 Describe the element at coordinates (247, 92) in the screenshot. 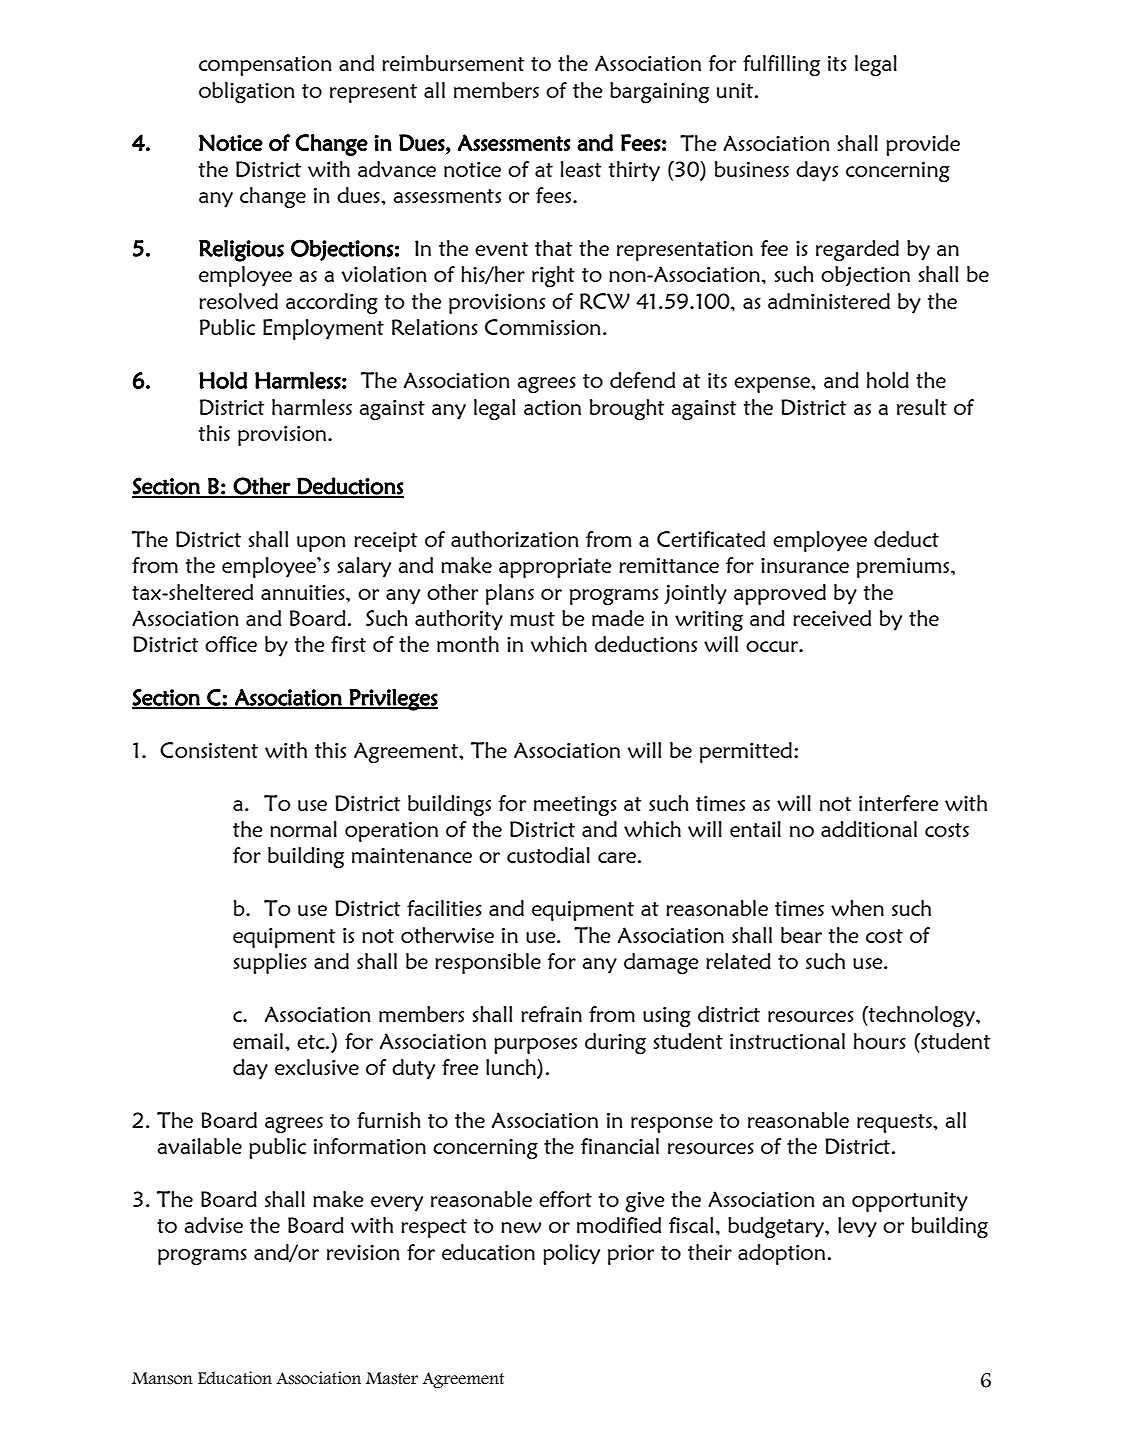

I see `obligation` at that location.
